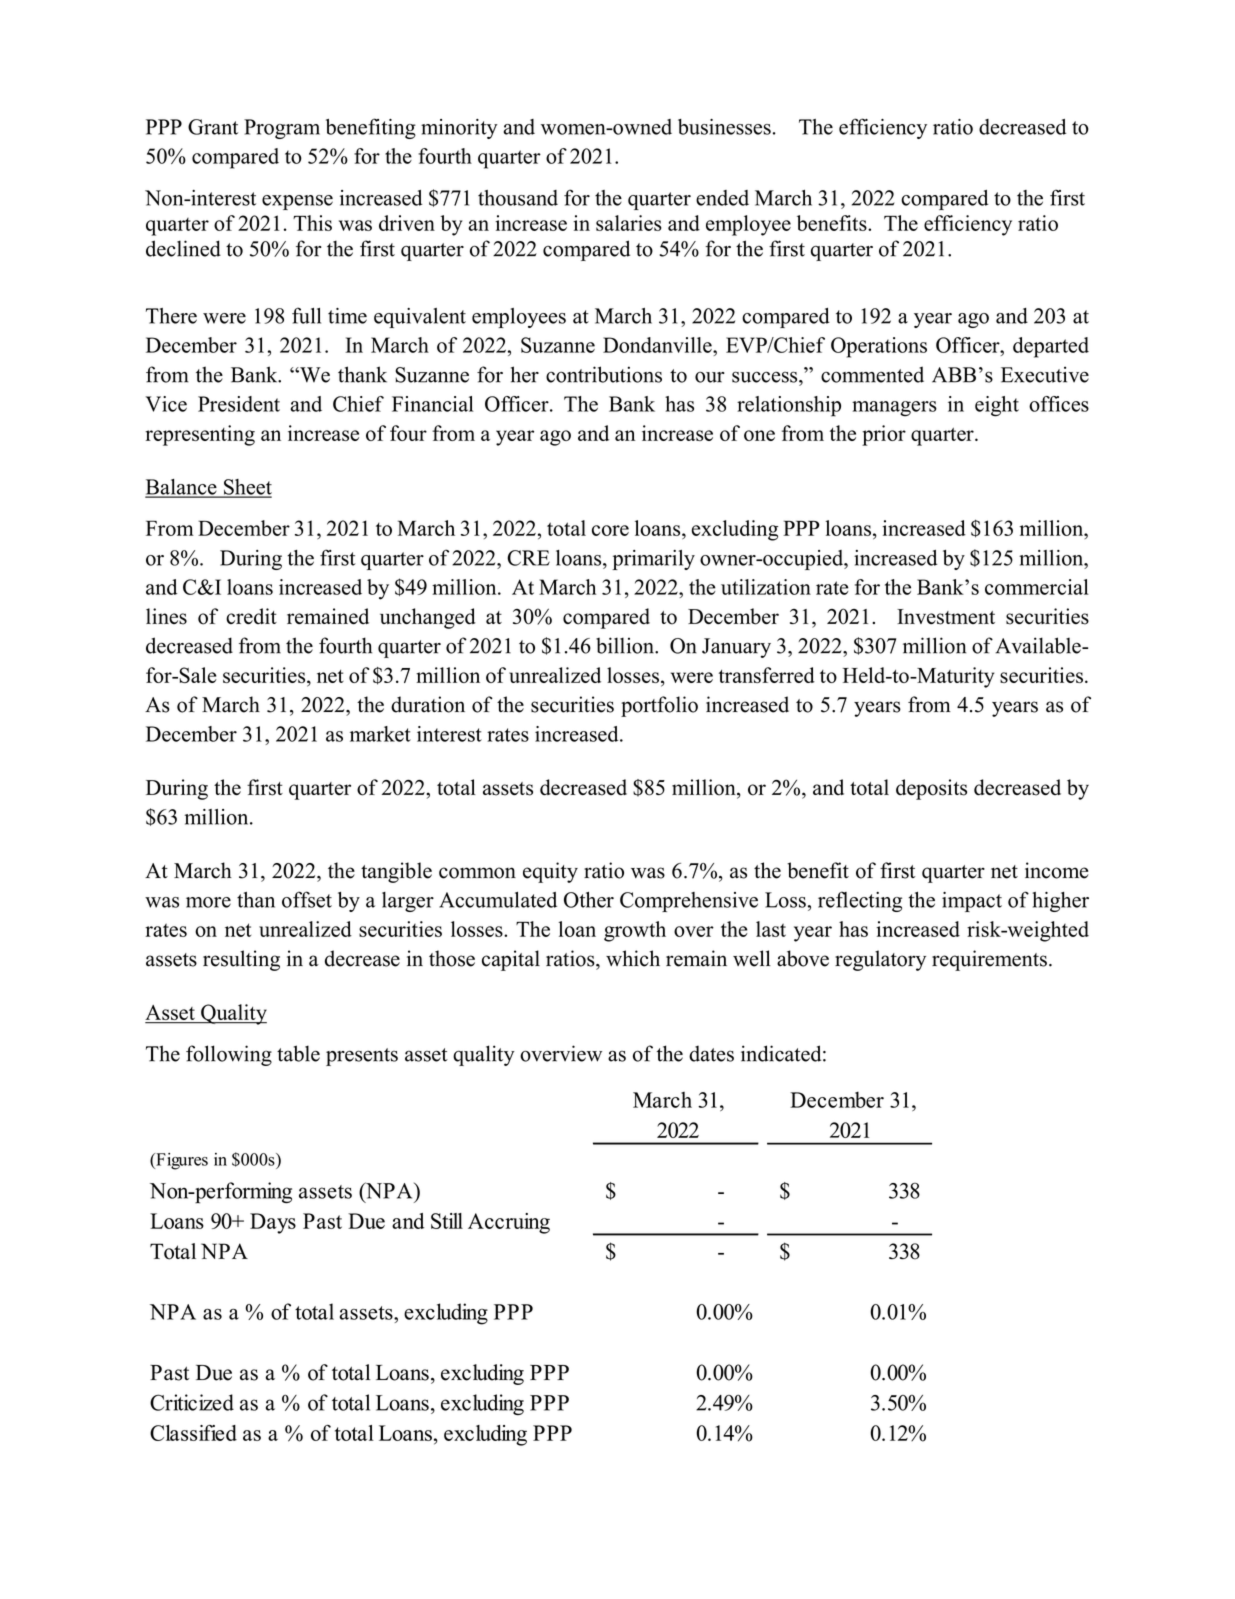 This page has width=1235, height=1599. Describe the element at coordinates (711, 1054) in the page. I see `dates` at that location.
